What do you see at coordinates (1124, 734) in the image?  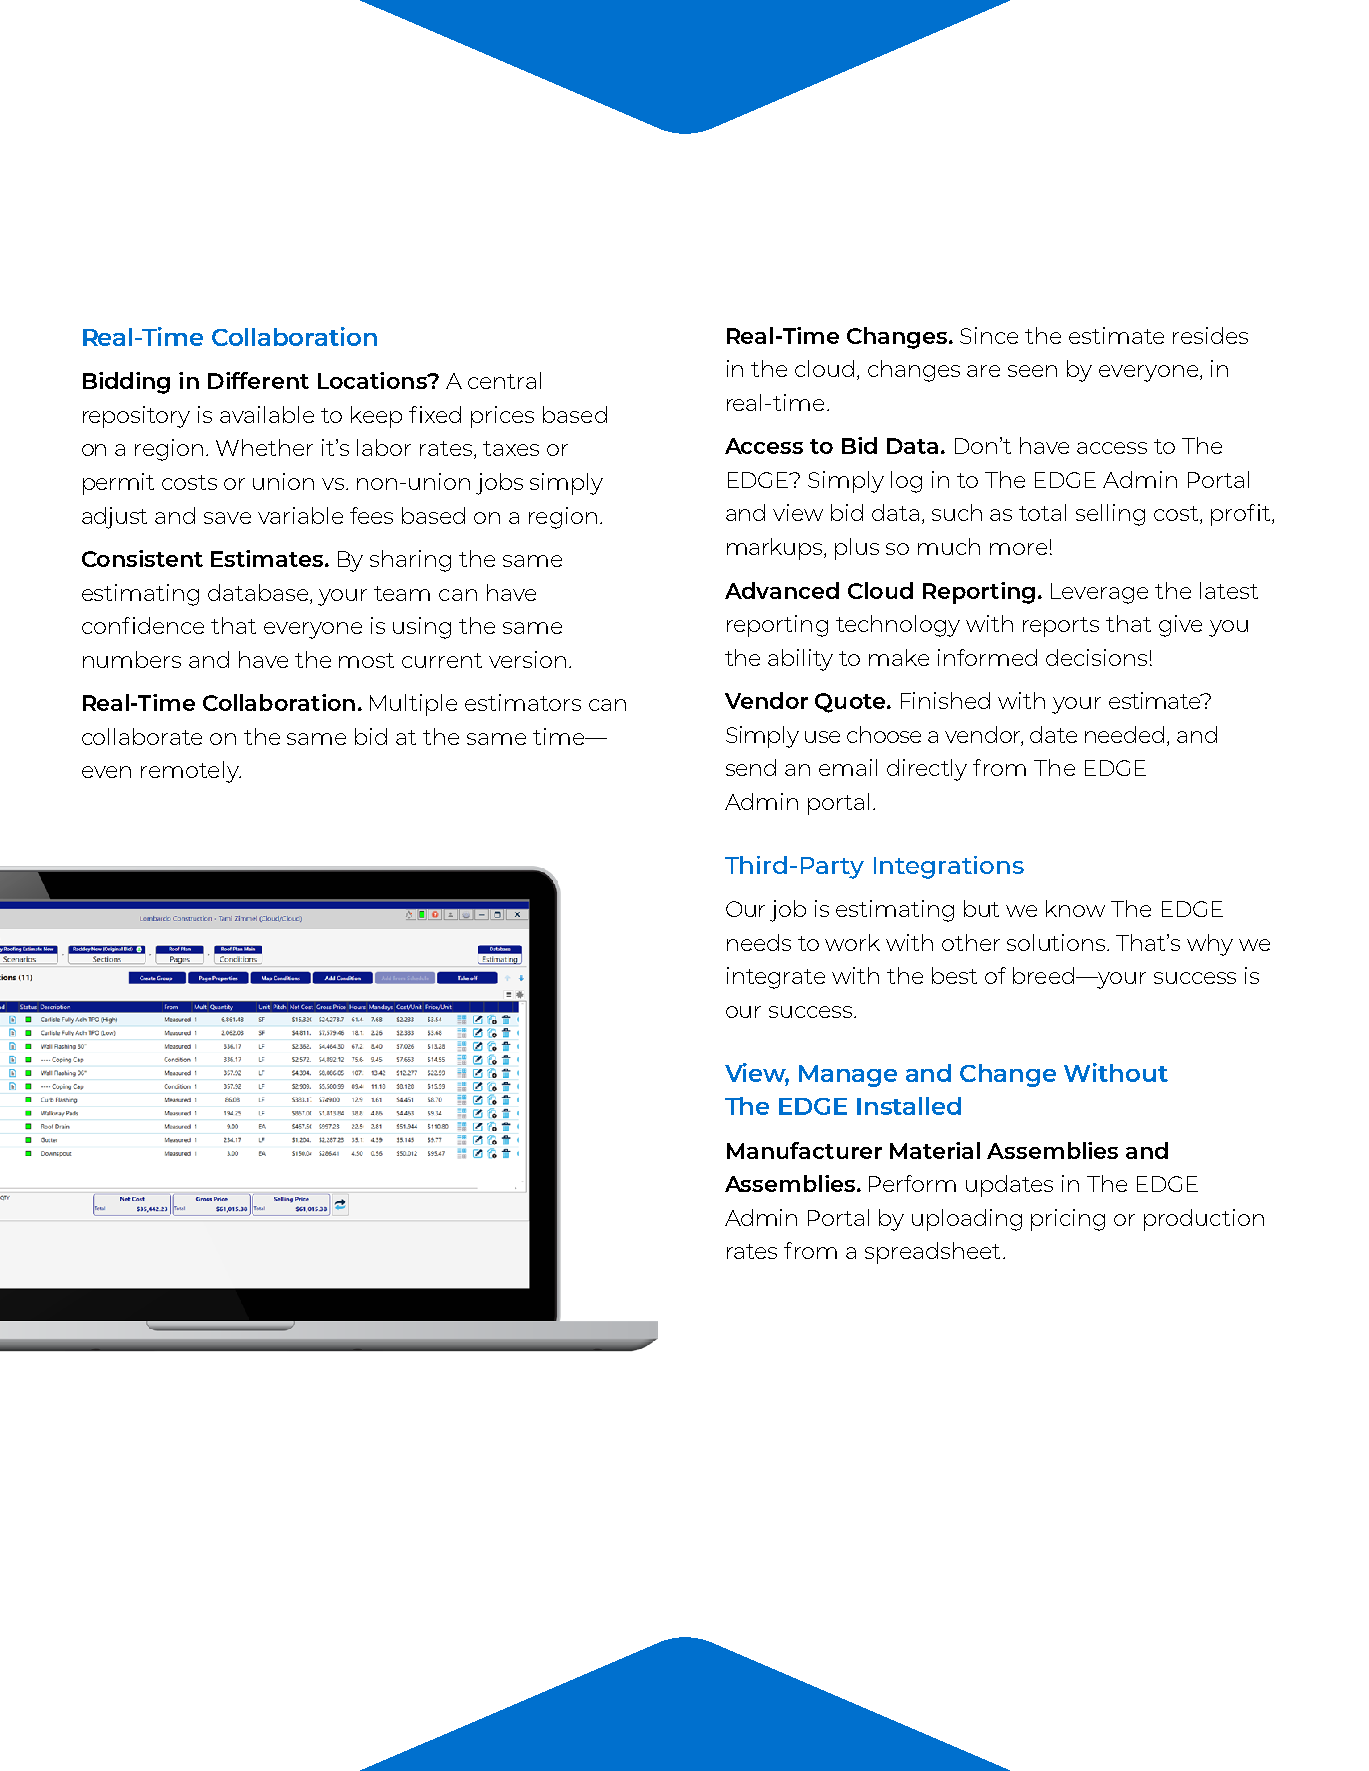 I see `needed` at bounding box center [1124, 734].
